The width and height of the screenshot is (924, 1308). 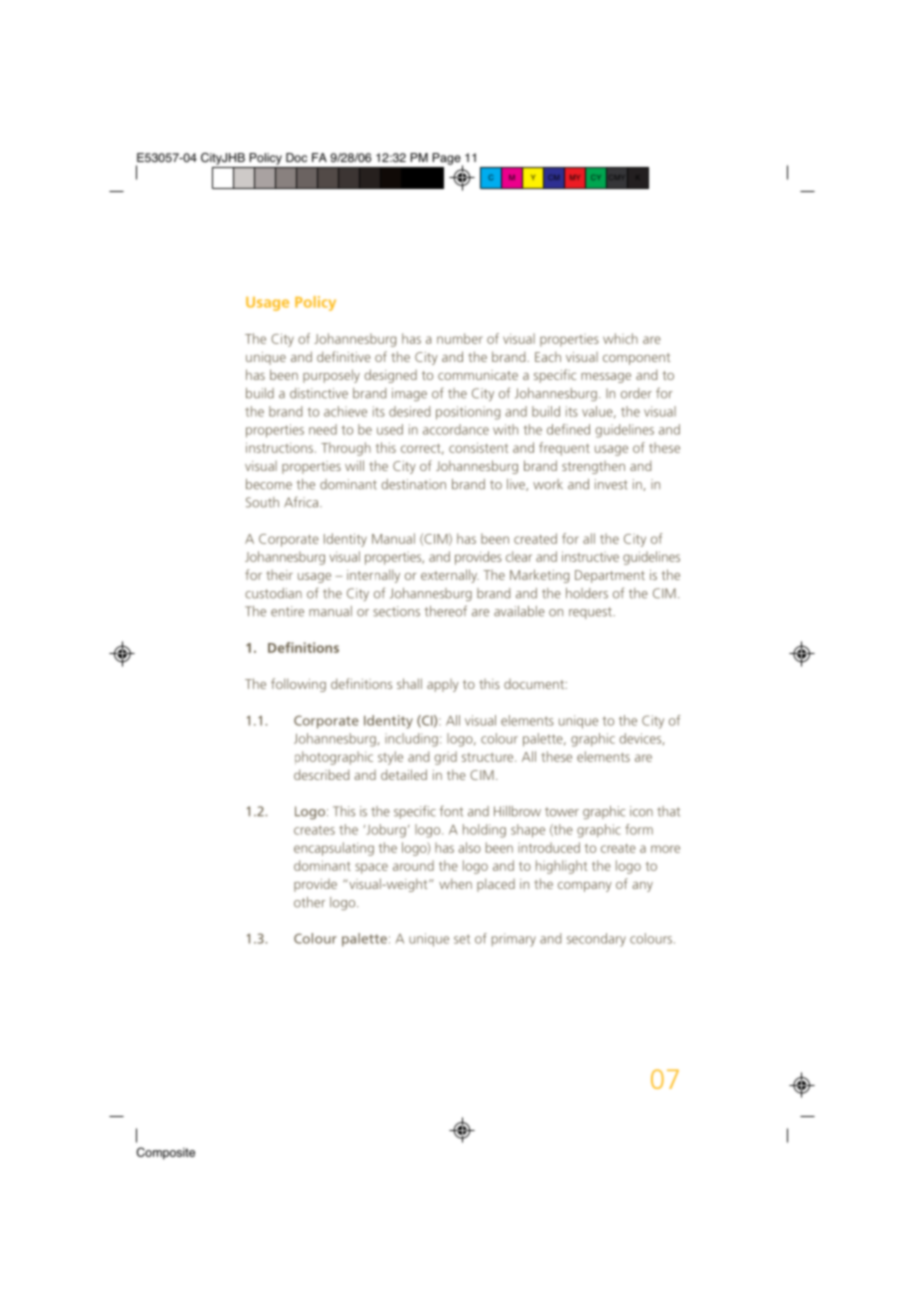 What do you see at coordinates (620, 338) in the screenshot?
I see `which` at bounding box center [620, 338].
